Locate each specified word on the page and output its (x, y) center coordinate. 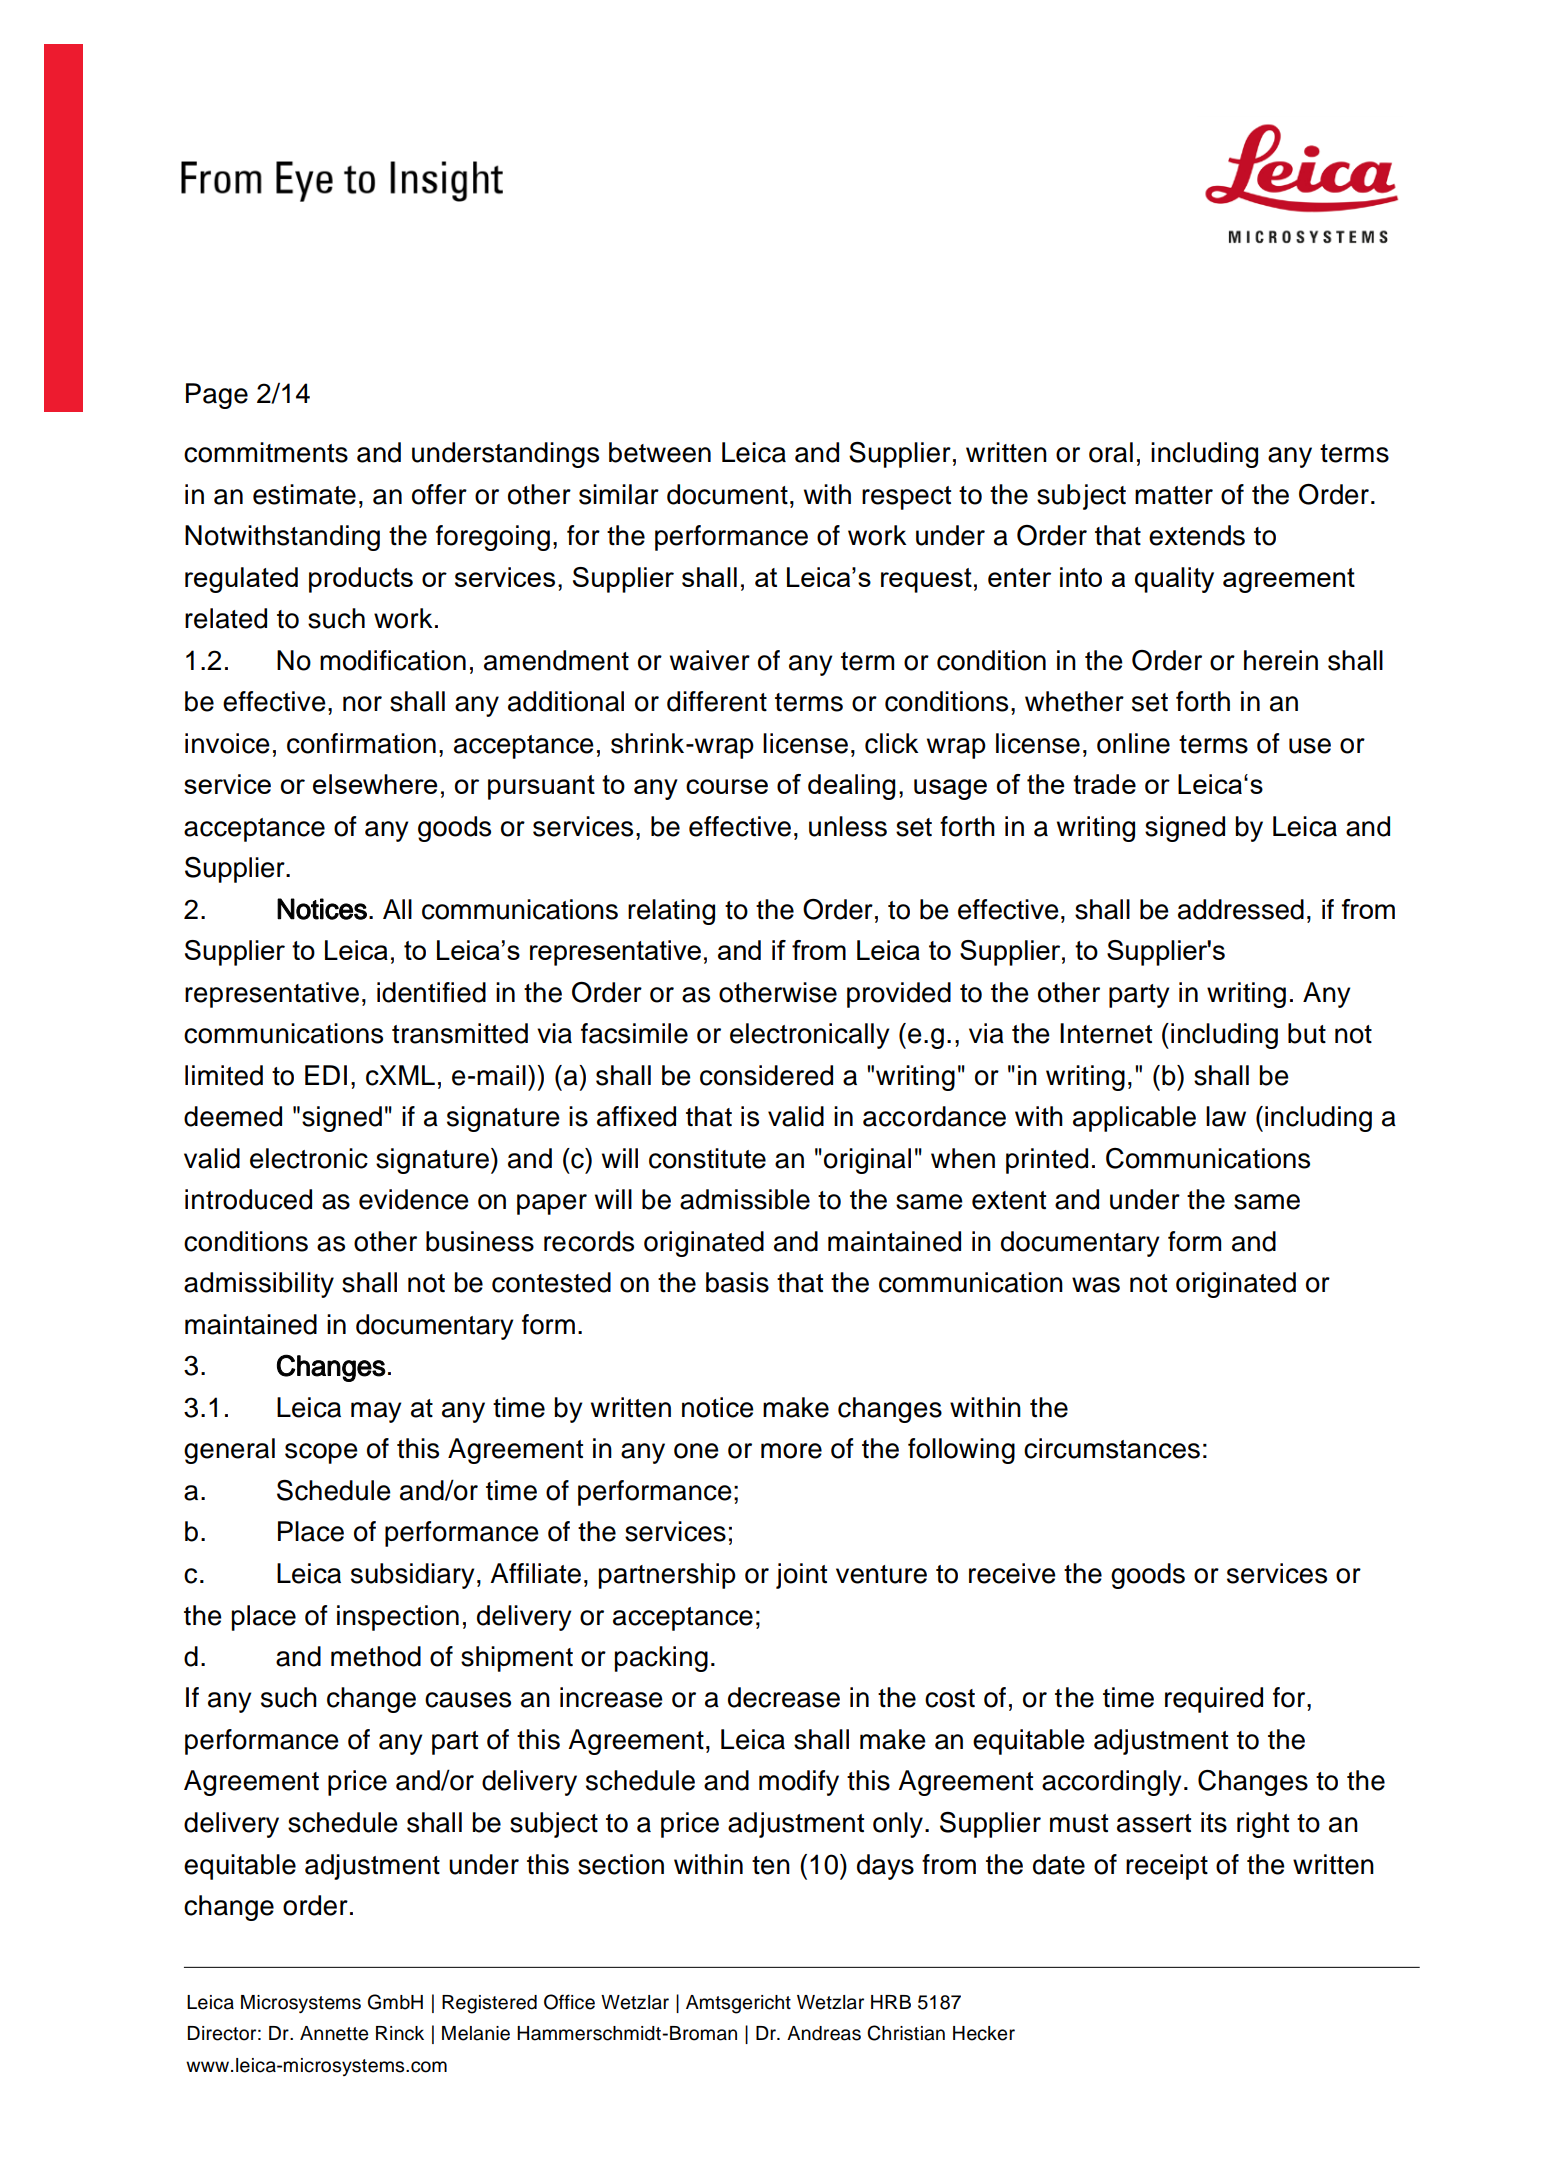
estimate (304, 494)
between (660, 452)
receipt (1167, 1867)
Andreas (824, 2033)
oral (1111, 452)
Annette (334, 2033)
